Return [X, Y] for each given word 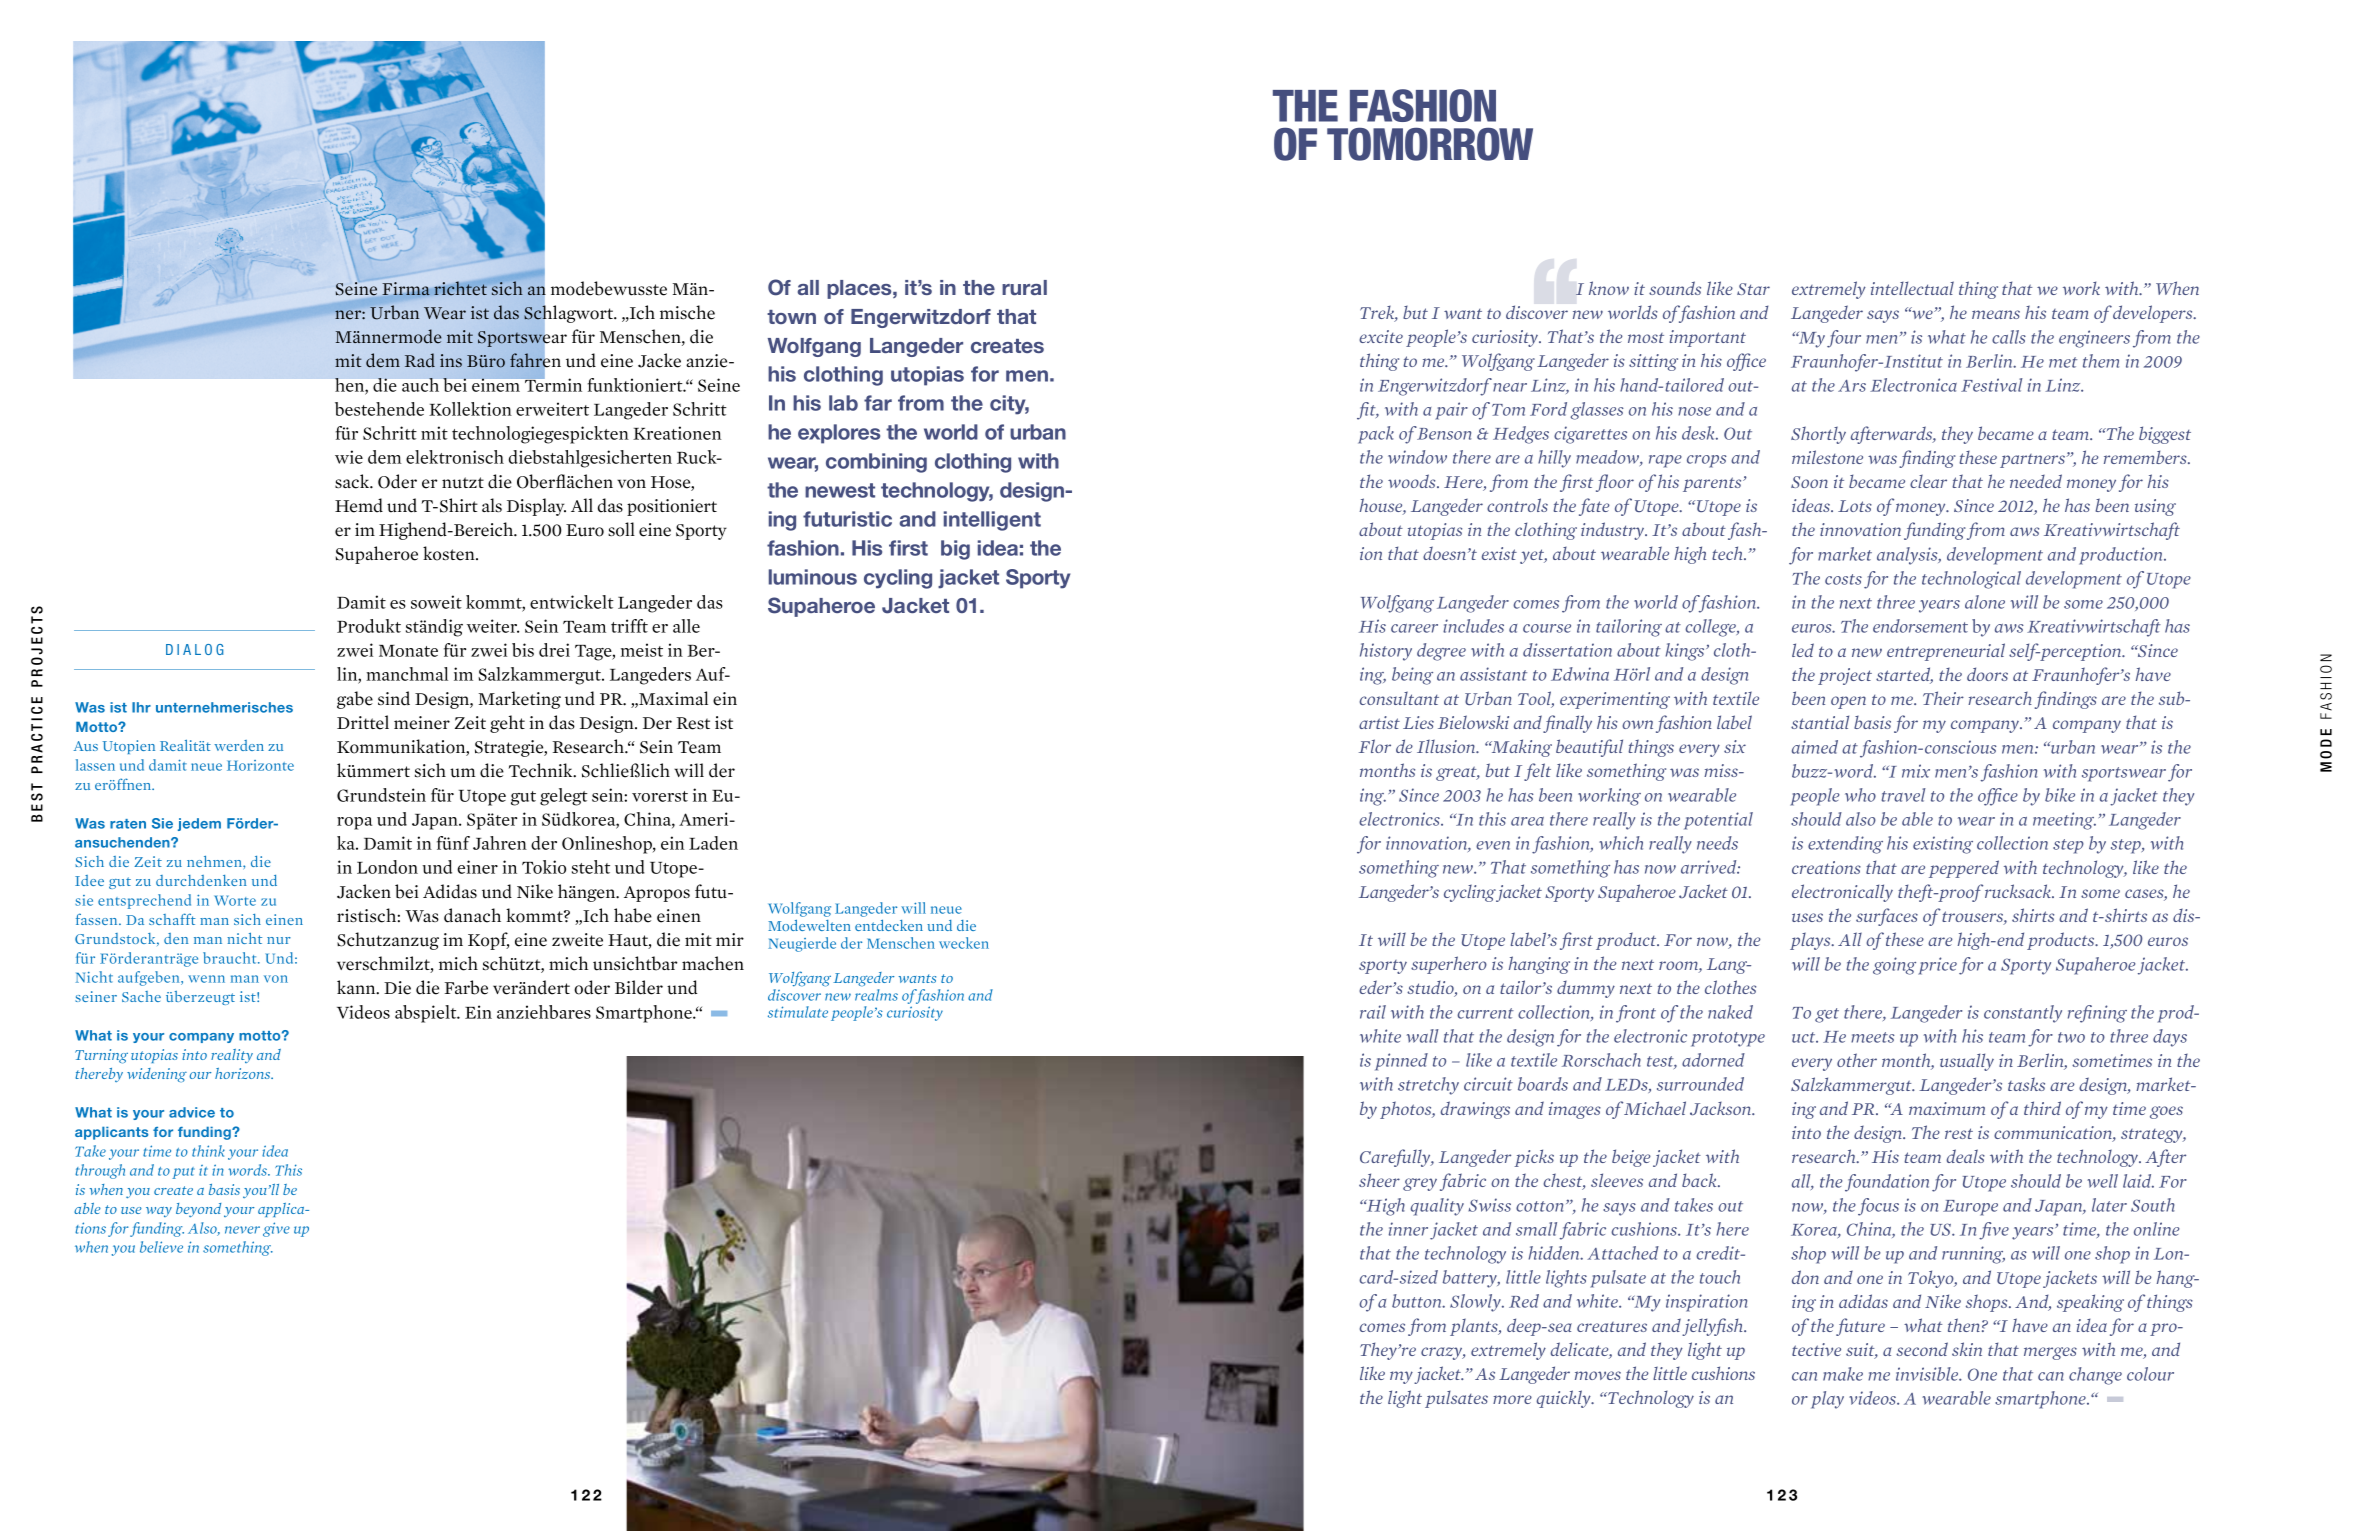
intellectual [1912, 288]
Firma [406, 288]
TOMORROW [1430, 144]
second [1922, 1349]
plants [1475, 1327]
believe [161, 1247]
